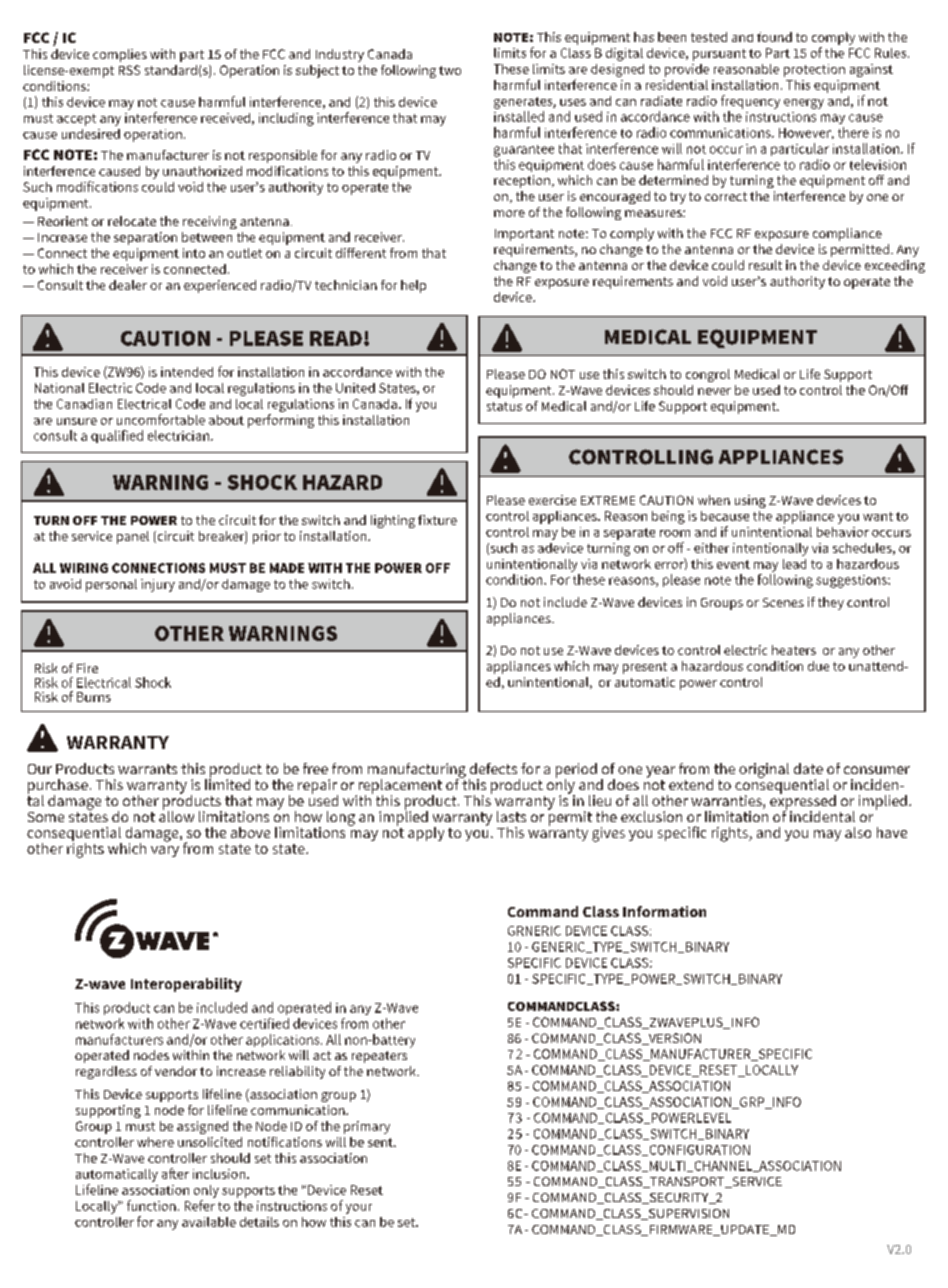 Image resolution: width=948 pixels, height=1288 pixels. Describe the element at coordinates (519, 116) in the document. I see `installed` at that location.
